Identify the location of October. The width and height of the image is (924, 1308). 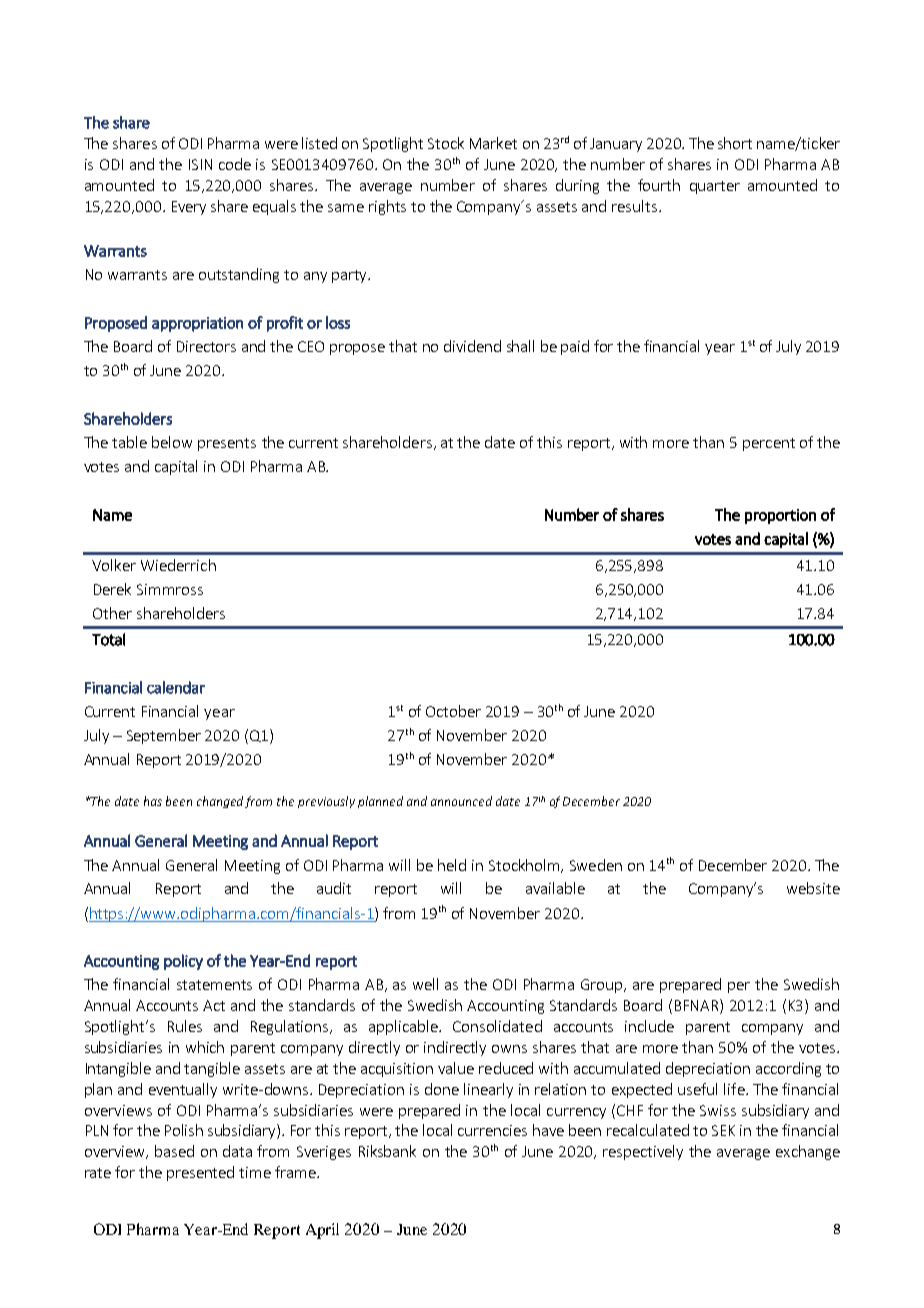
(453, 711).
